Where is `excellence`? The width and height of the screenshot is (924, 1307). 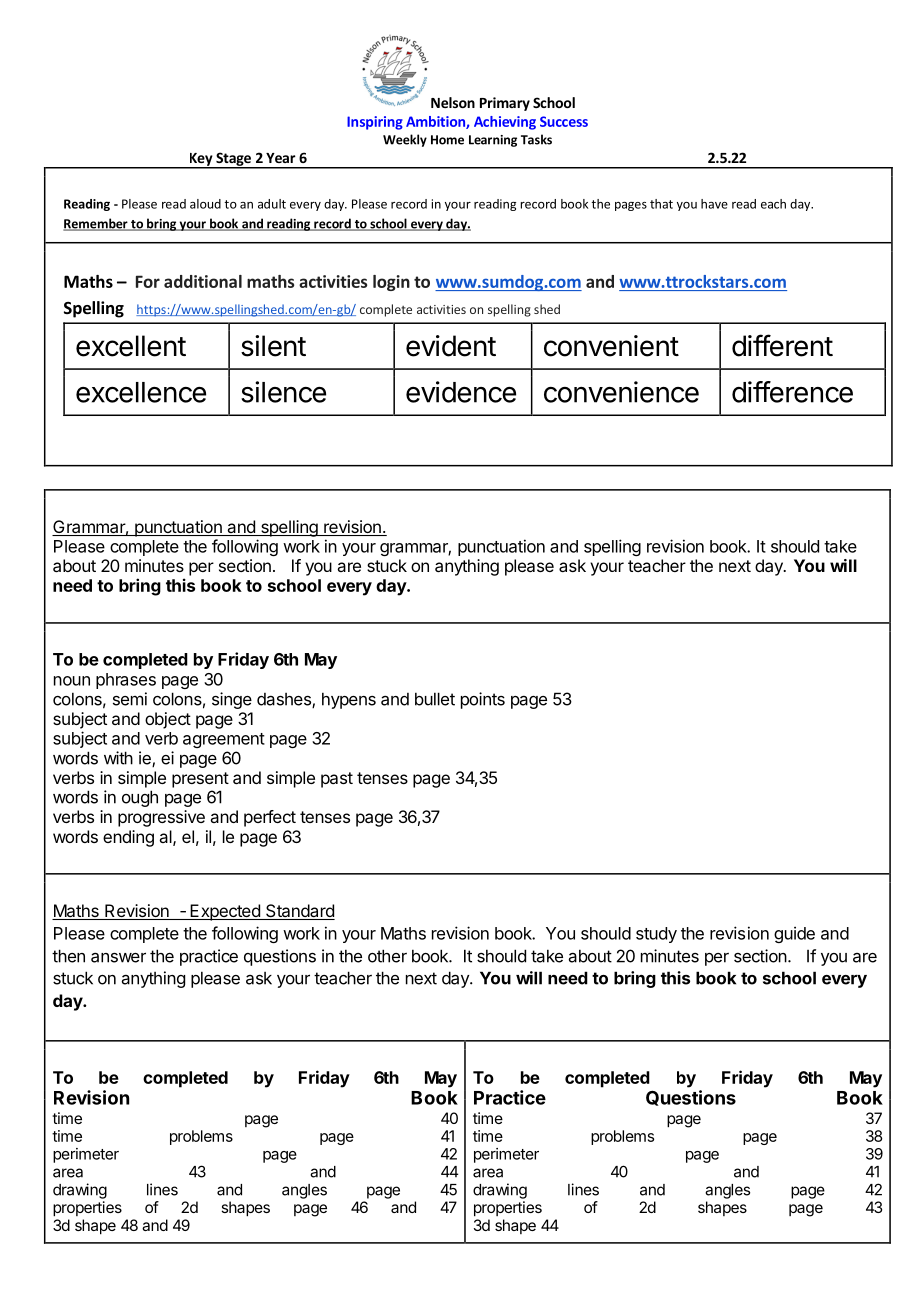 excellence is located at coordinates (141, 392).
